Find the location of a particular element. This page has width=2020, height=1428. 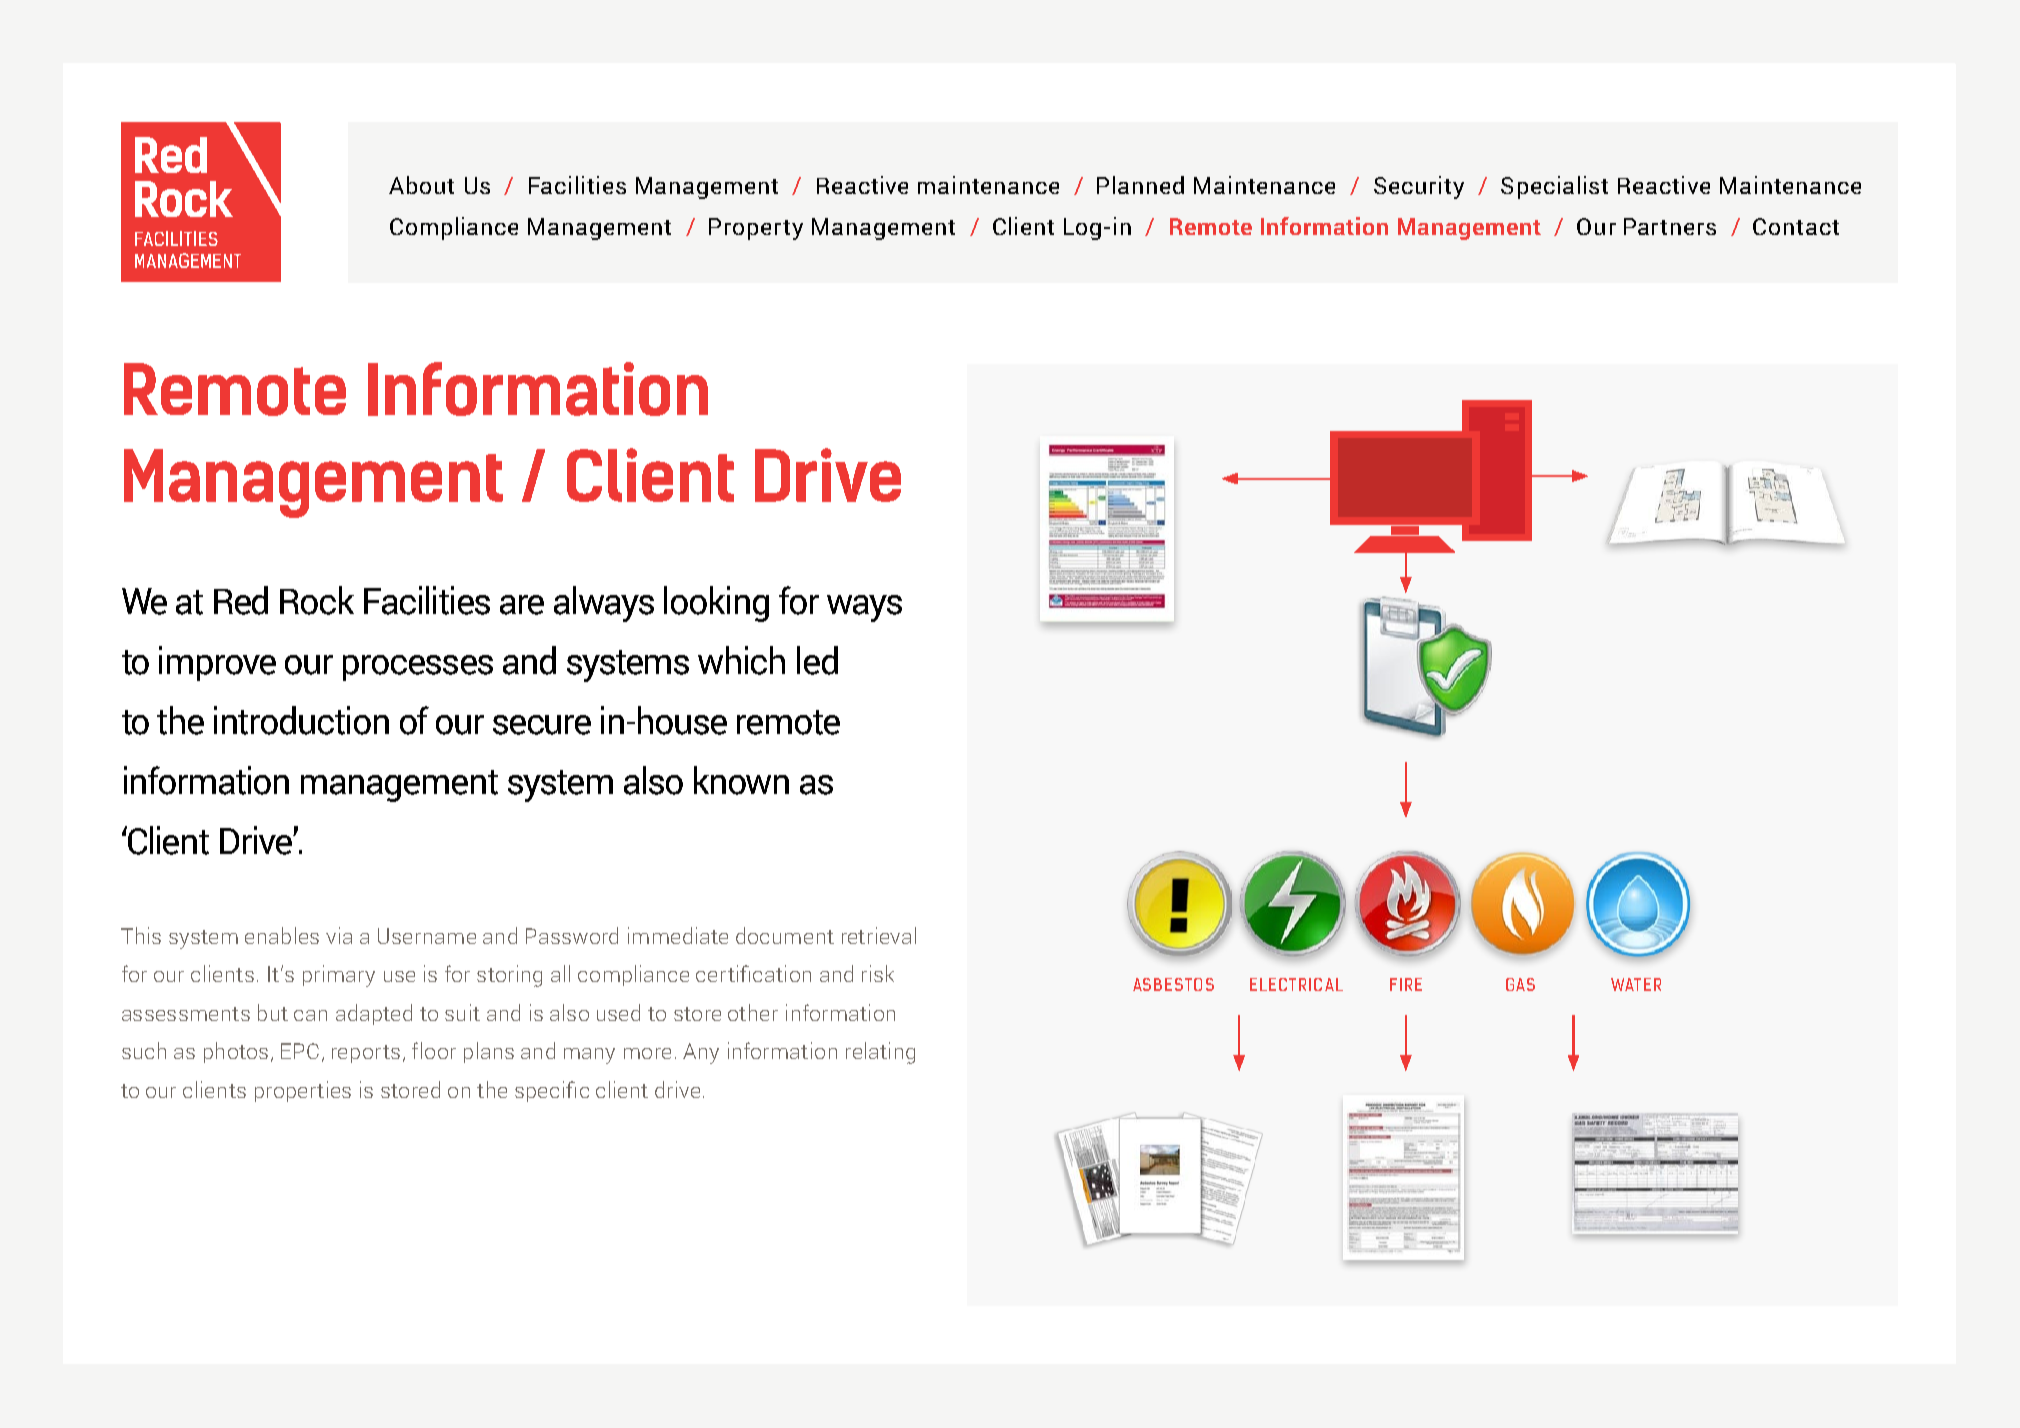

GAS is located at coordinates (1520, 984).
